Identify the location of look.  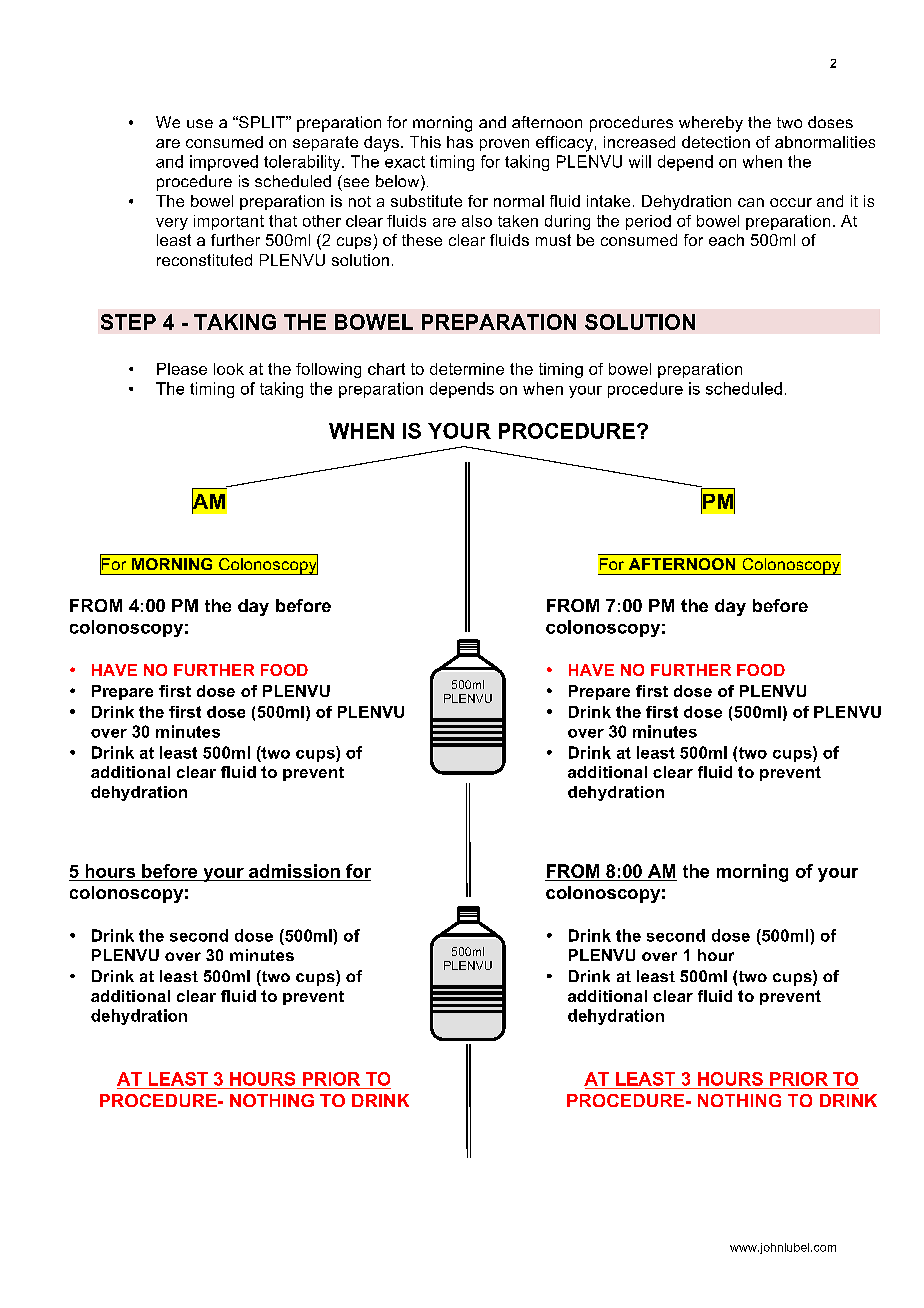
(229, 369).
